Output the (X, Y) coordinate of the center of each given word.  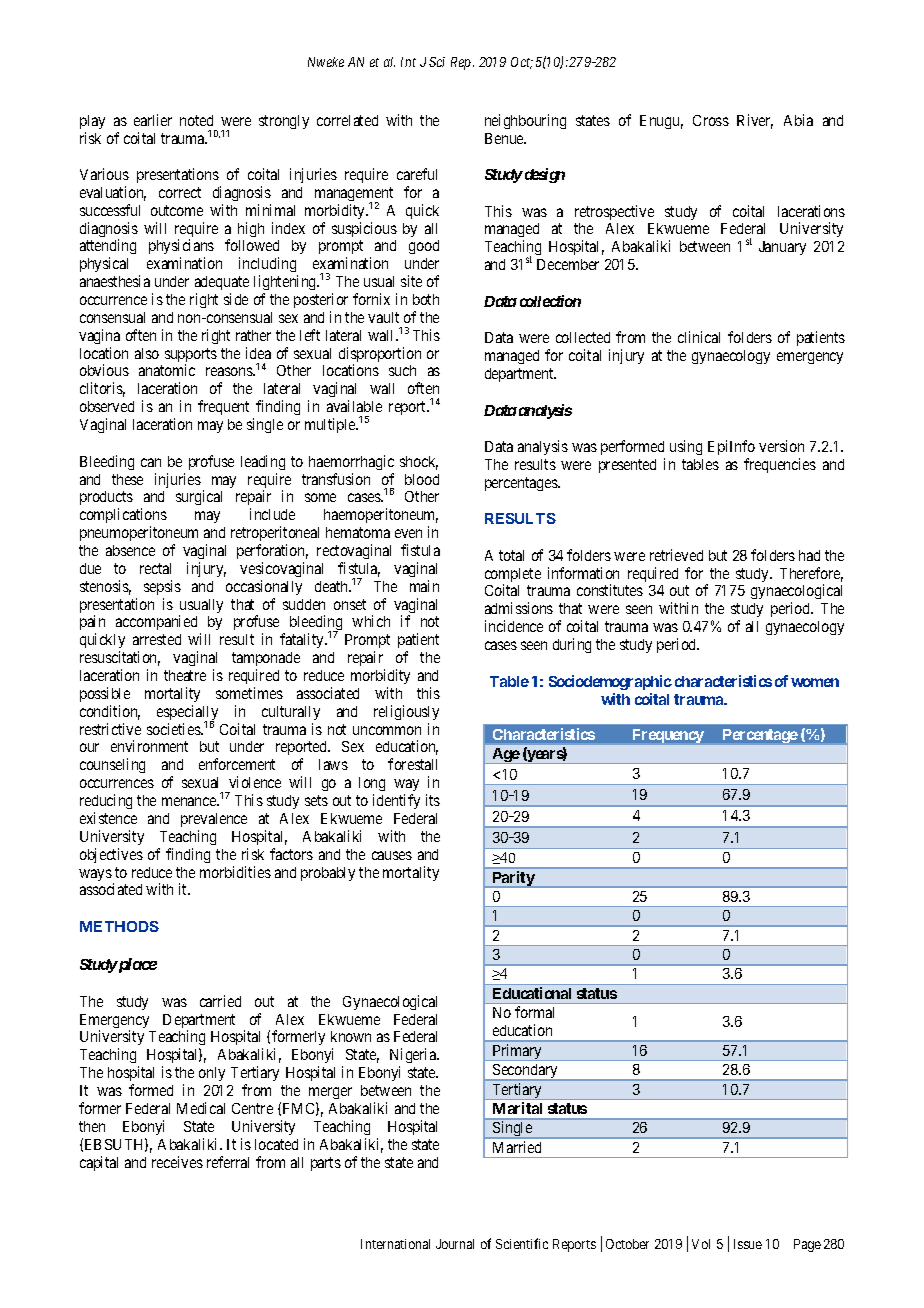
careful (417, 174)
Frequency (668, 736)
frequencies (780, 465)
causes (392, 855)
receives (177, 1162)
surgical (199, 497)
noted (196, 120)
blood (422, 479)
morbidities (235, 872)
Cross (711, 120)
